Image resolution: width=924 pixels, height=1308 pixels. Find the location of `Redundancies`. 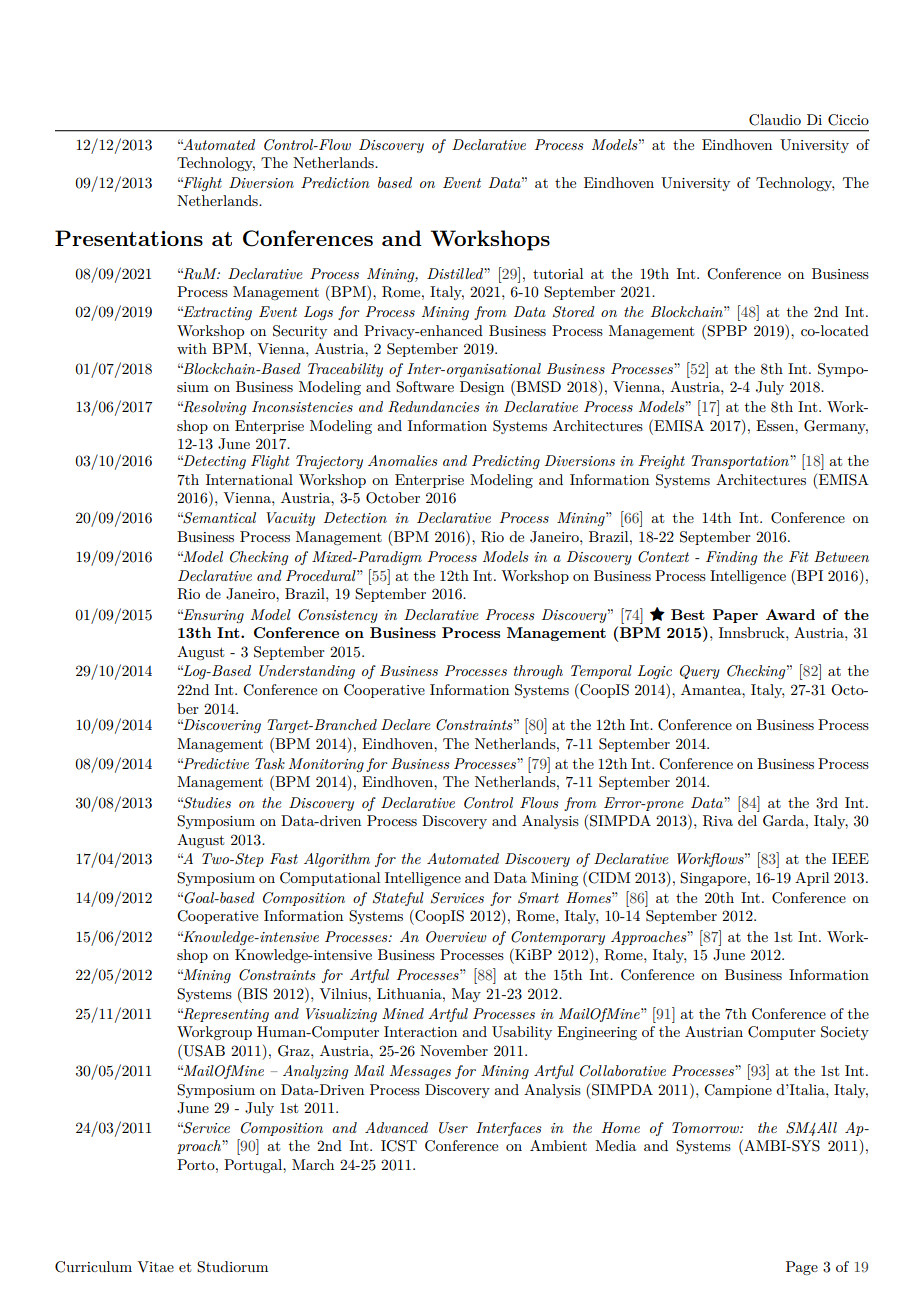

Redundancies is located at coordinates (434, 407).
